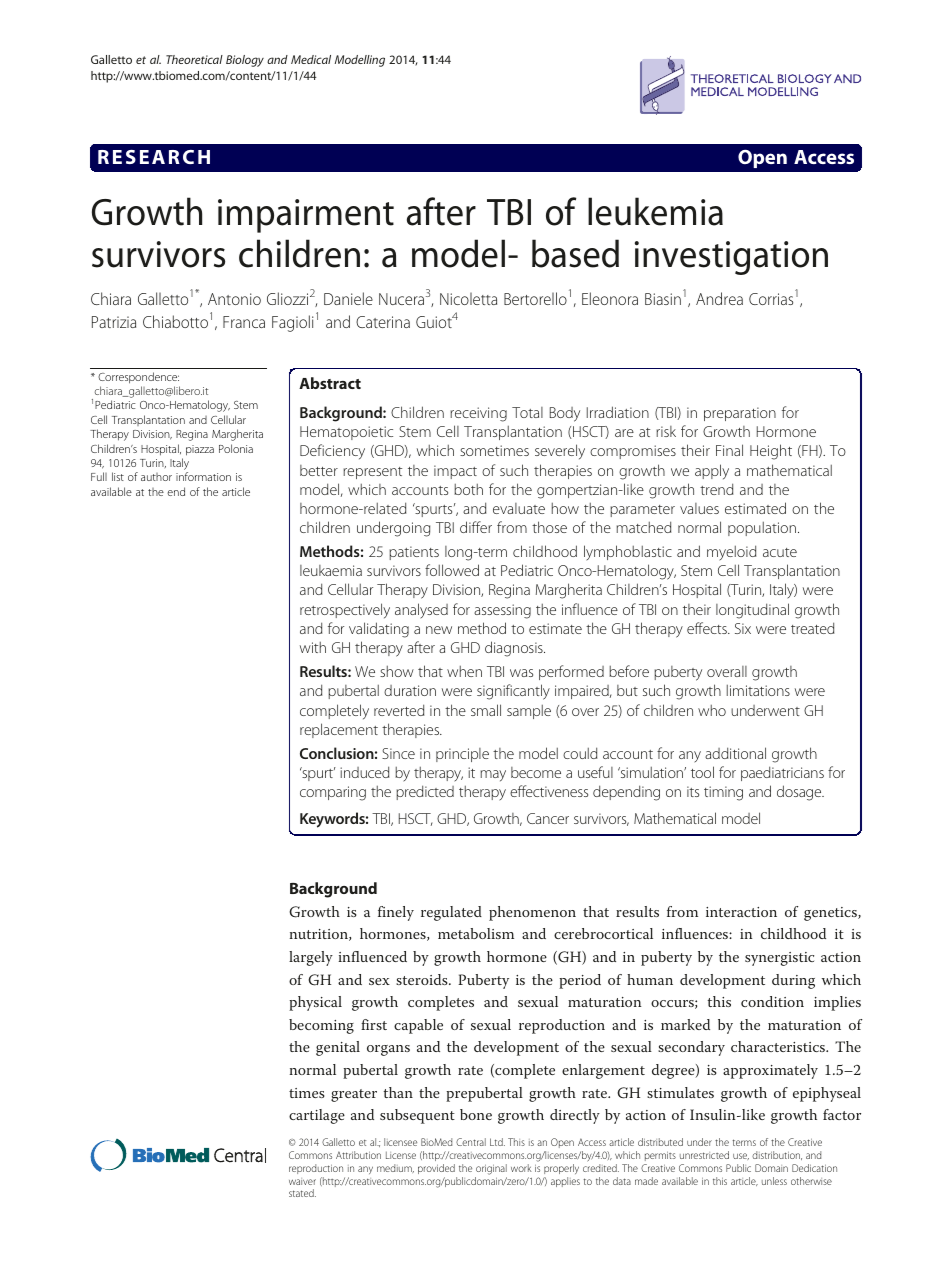  What do you see at coordinates (302, 1181) in the screenshot?
I see `waiver` at bounding box center [302, 1181].
